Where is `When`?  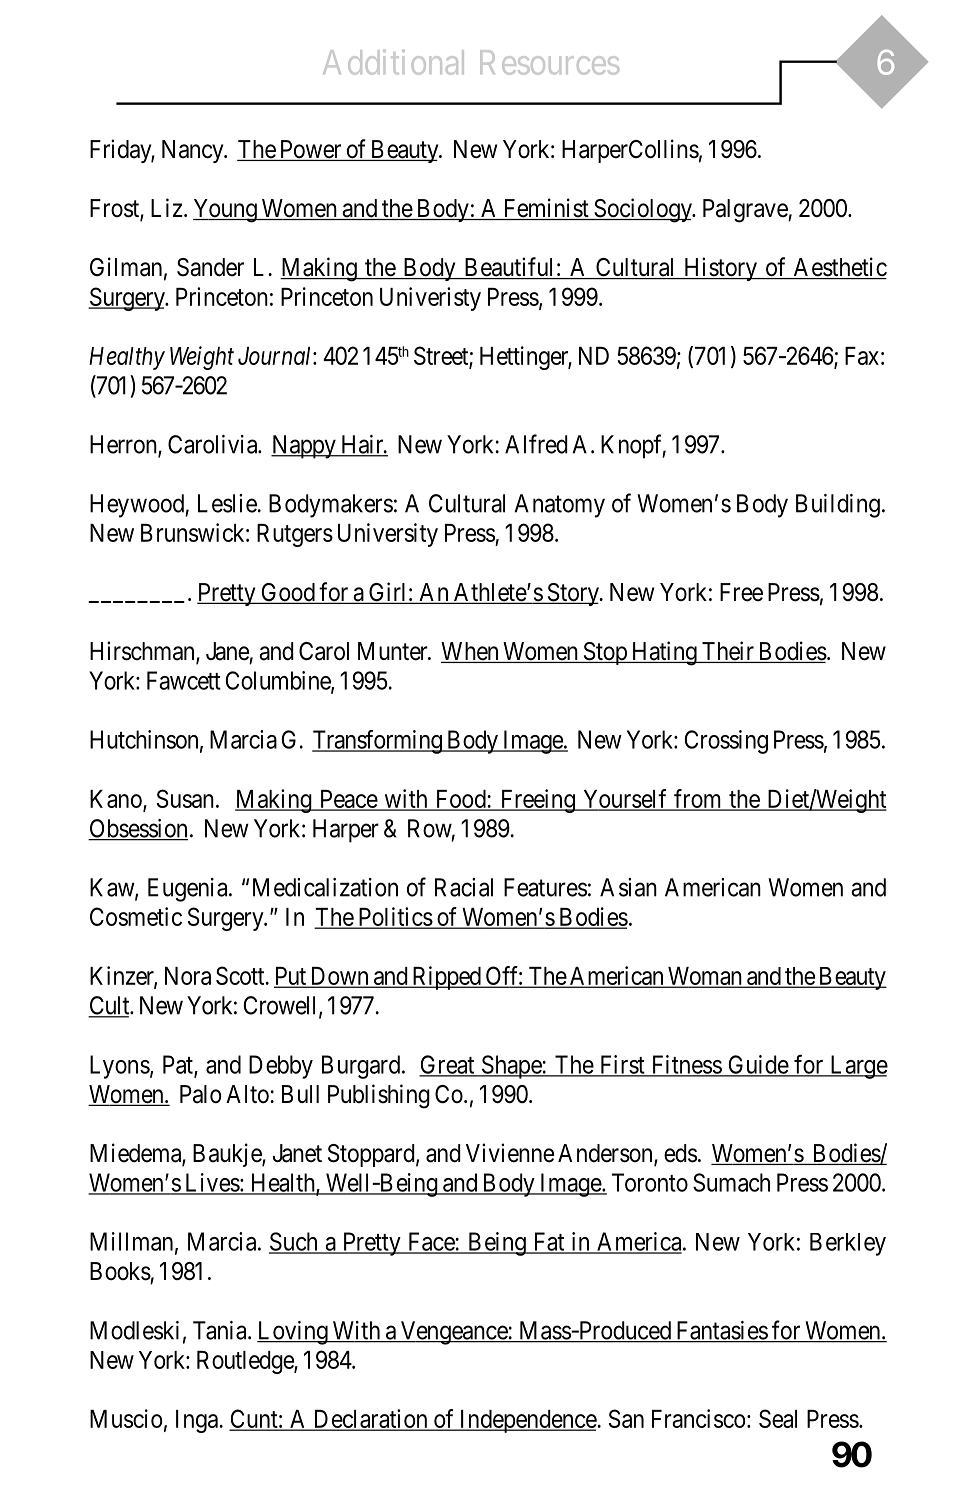
When is located at coordinates (471, 652).
